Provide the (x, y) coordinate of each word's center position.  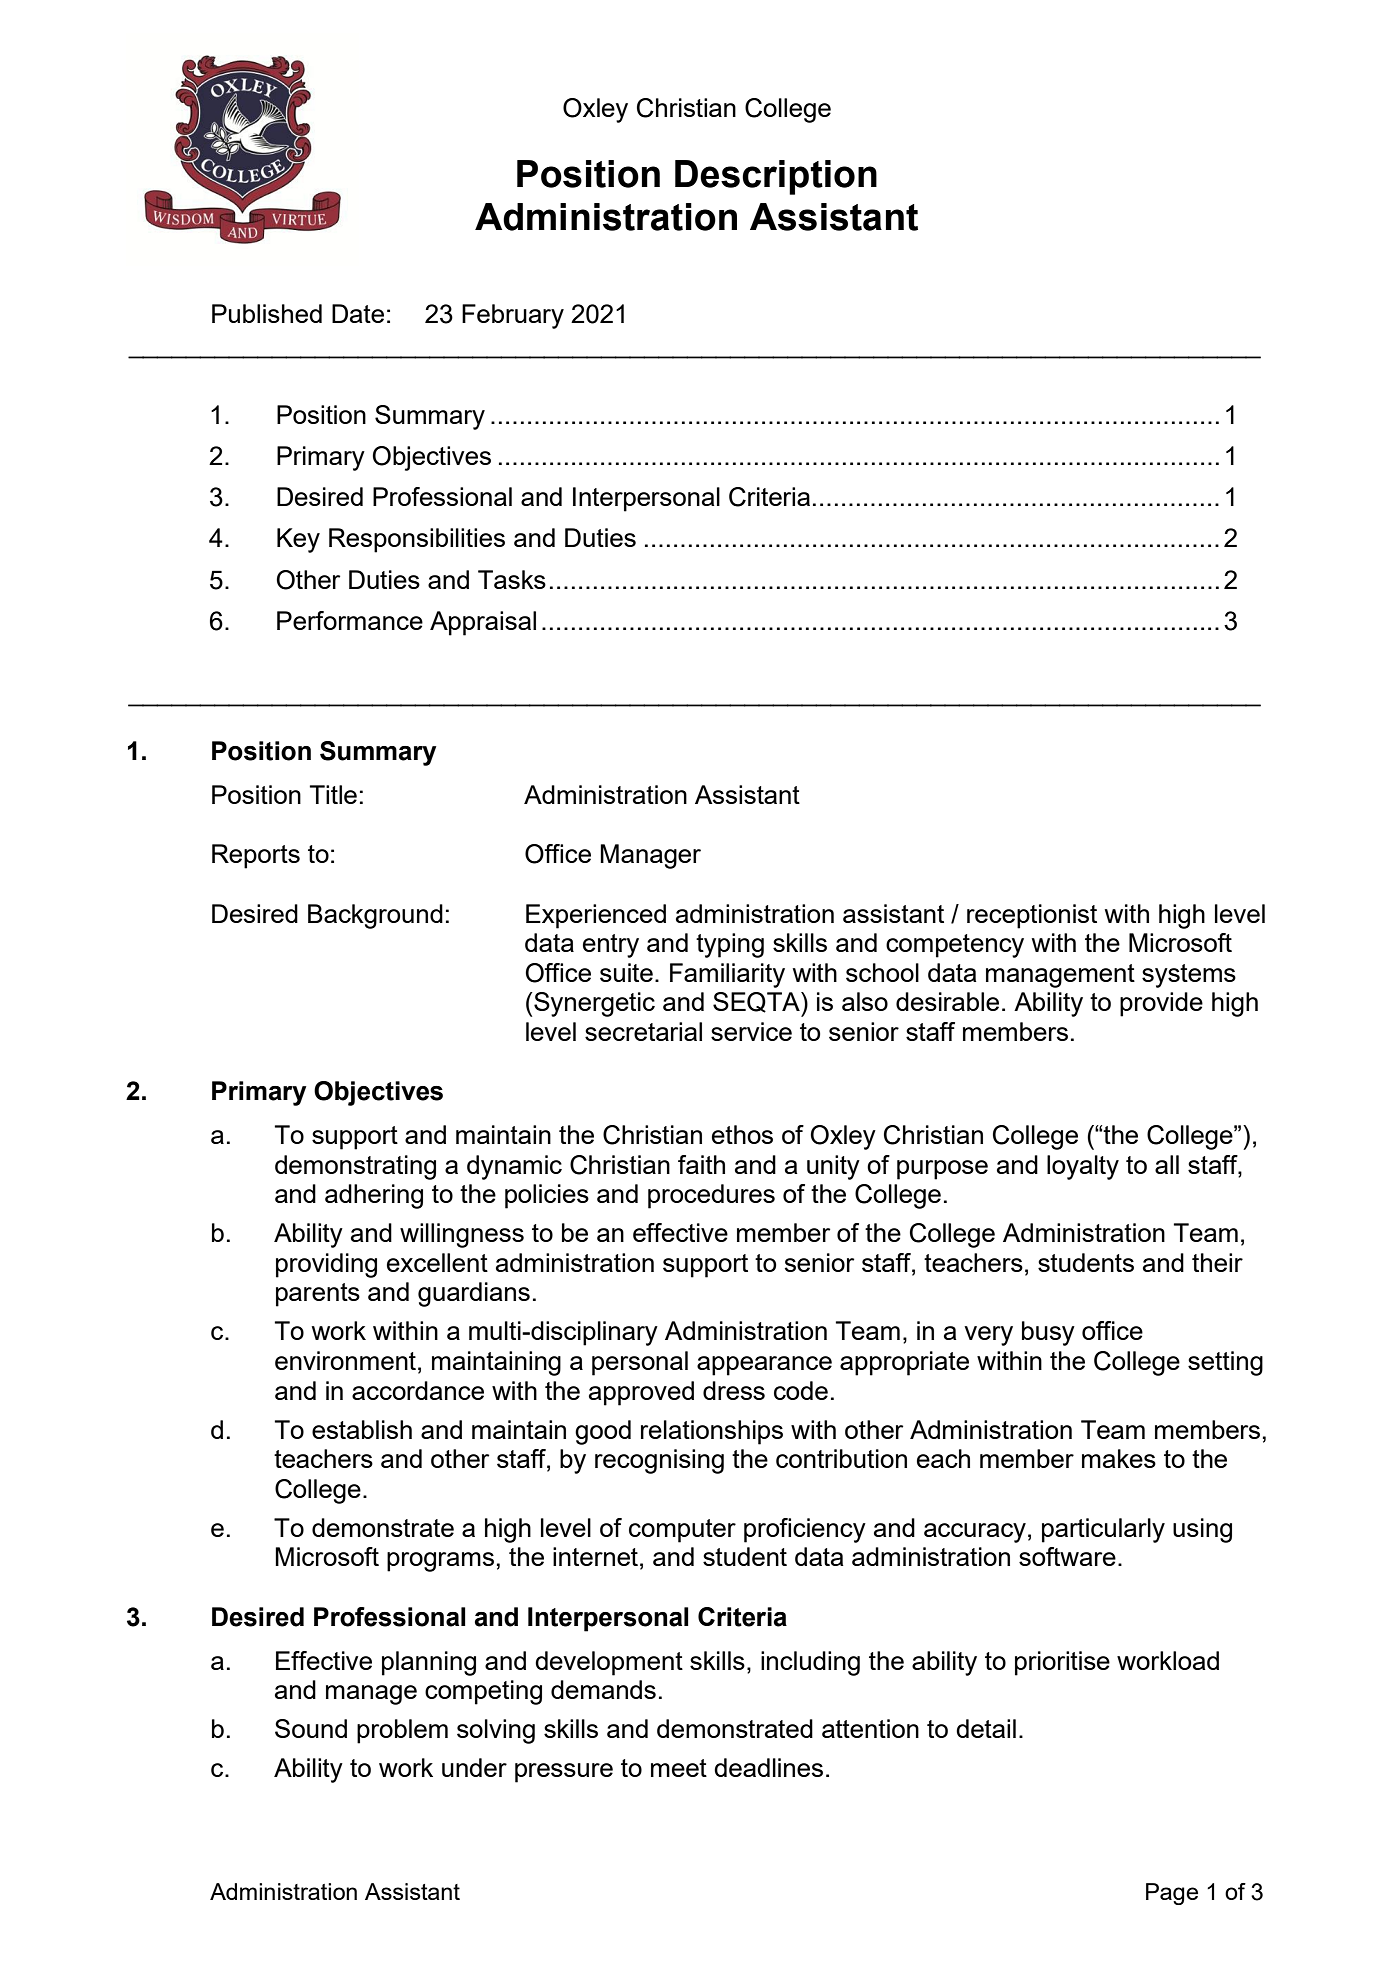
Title (333, 794)
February (513, 316)
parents (318, 1295)
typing (730, 945)
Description (776, 177)
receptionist (1032, 916)
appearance (764, 1366)
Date (358, 313)
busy (1048, 1333)
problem (402, 1731)
